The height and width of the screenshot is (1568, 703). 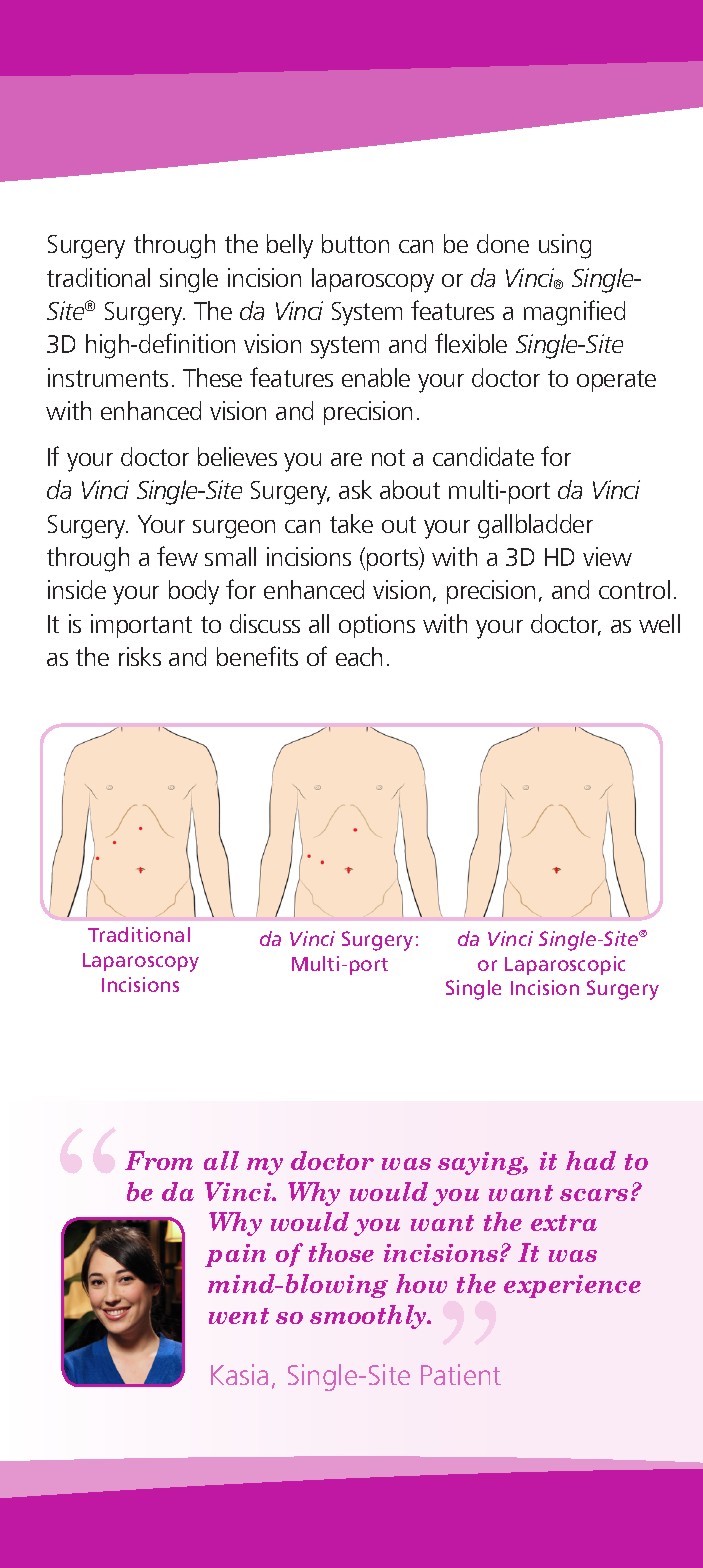 What do you see at coordinates (574, 313) in the screenshot?
I see `magnified` at bounding box center [574, 313].
